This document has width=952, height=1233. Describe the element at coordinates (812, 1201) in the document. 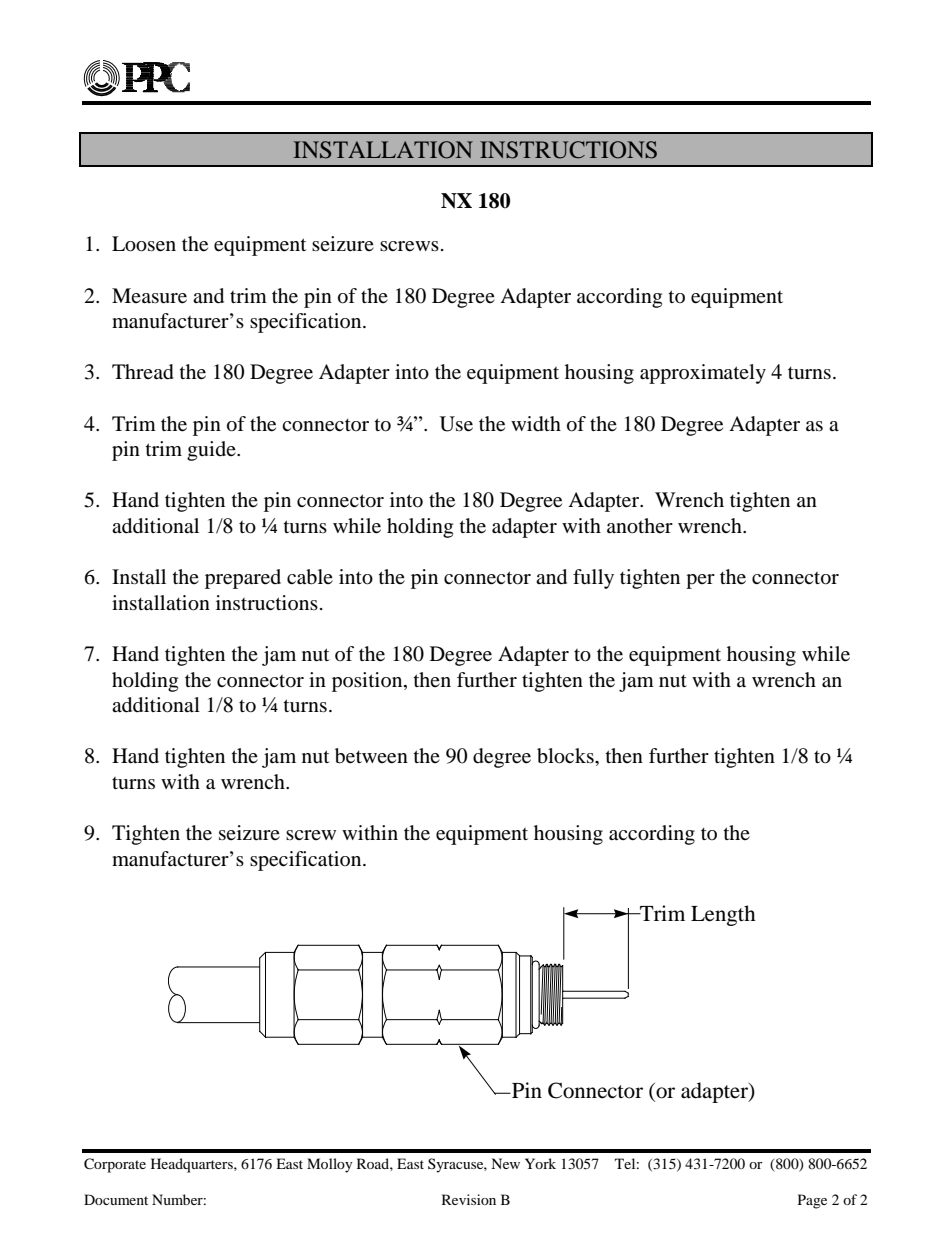

I see `Page` at that location.
